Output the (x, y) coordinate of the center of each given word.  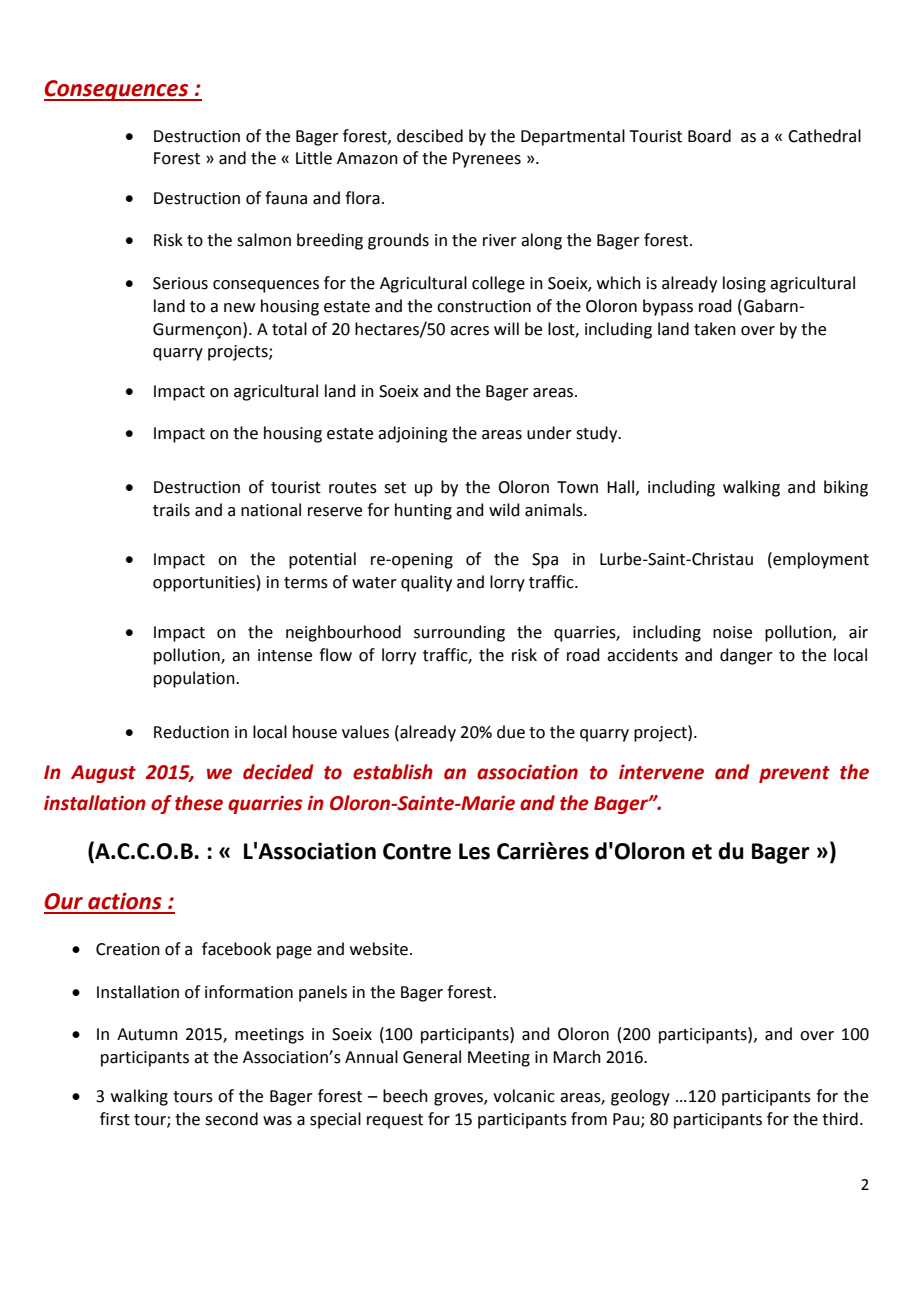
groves (459, 1099)
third (840, 1119)
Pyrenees (487, 160)
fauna (286, 198)
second (231, 1119)
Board (709, 136)
